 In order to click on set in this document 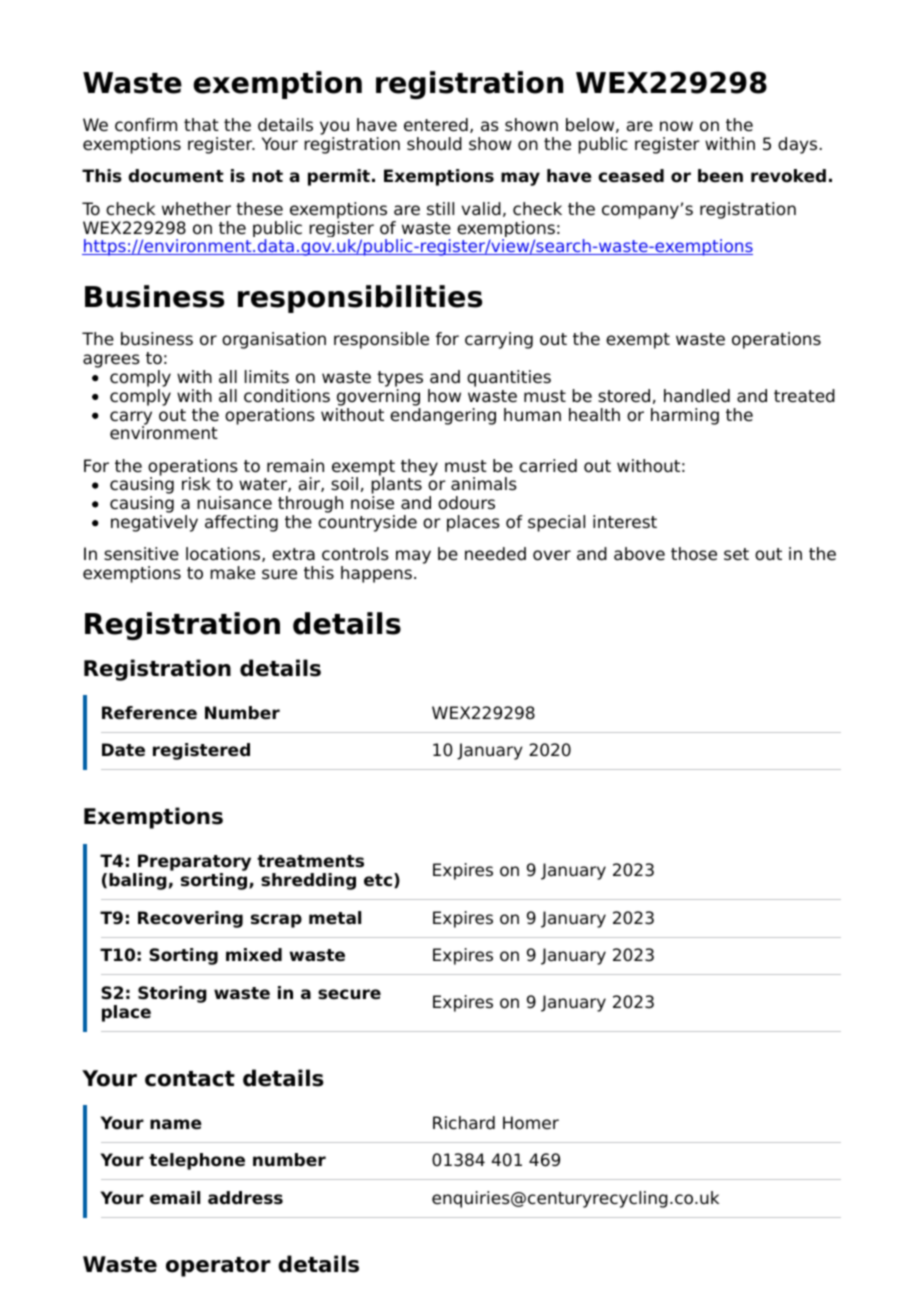, I will do `click(736, 554)`.
